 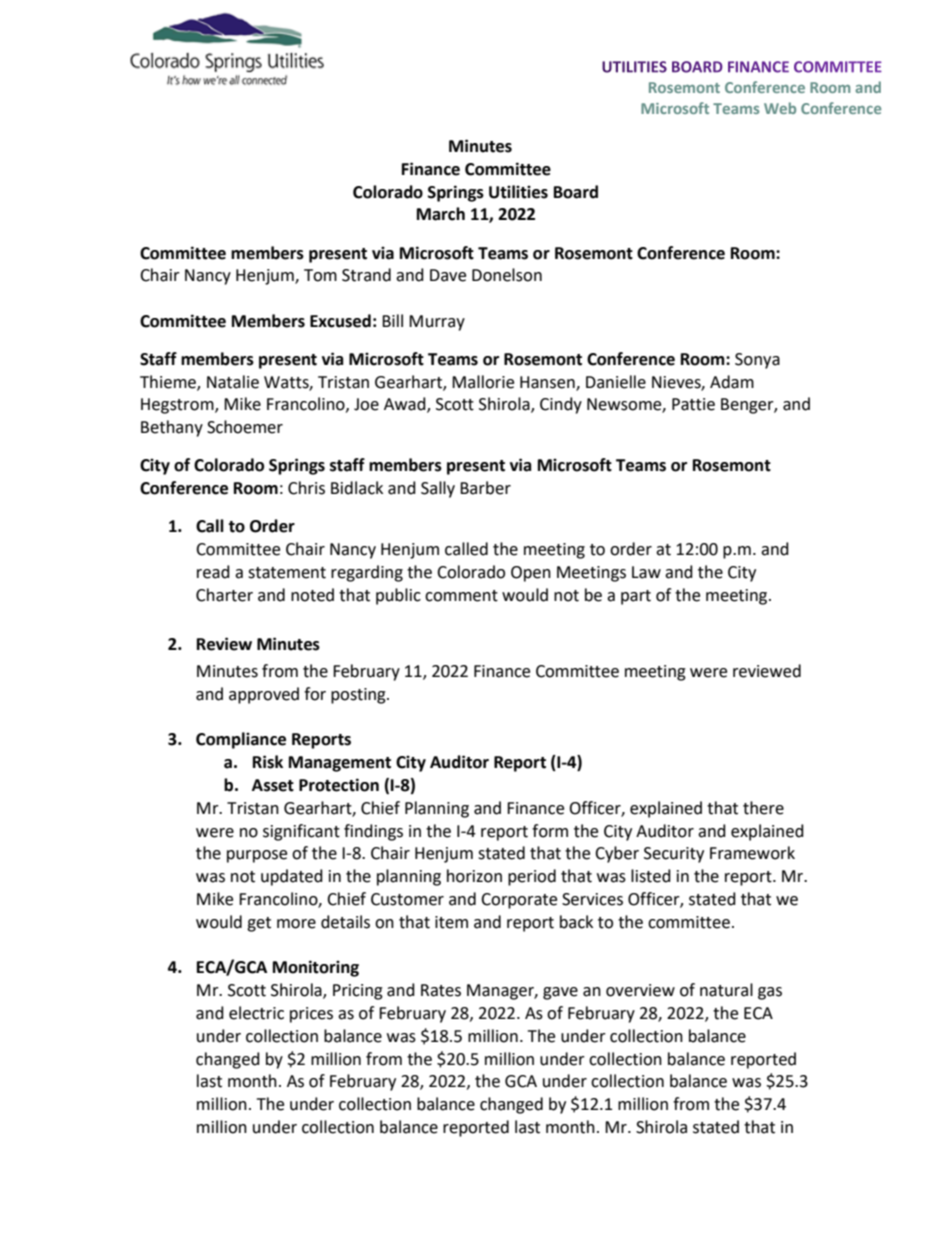 I want to click on Cindy, so click(x=561, y=405).
